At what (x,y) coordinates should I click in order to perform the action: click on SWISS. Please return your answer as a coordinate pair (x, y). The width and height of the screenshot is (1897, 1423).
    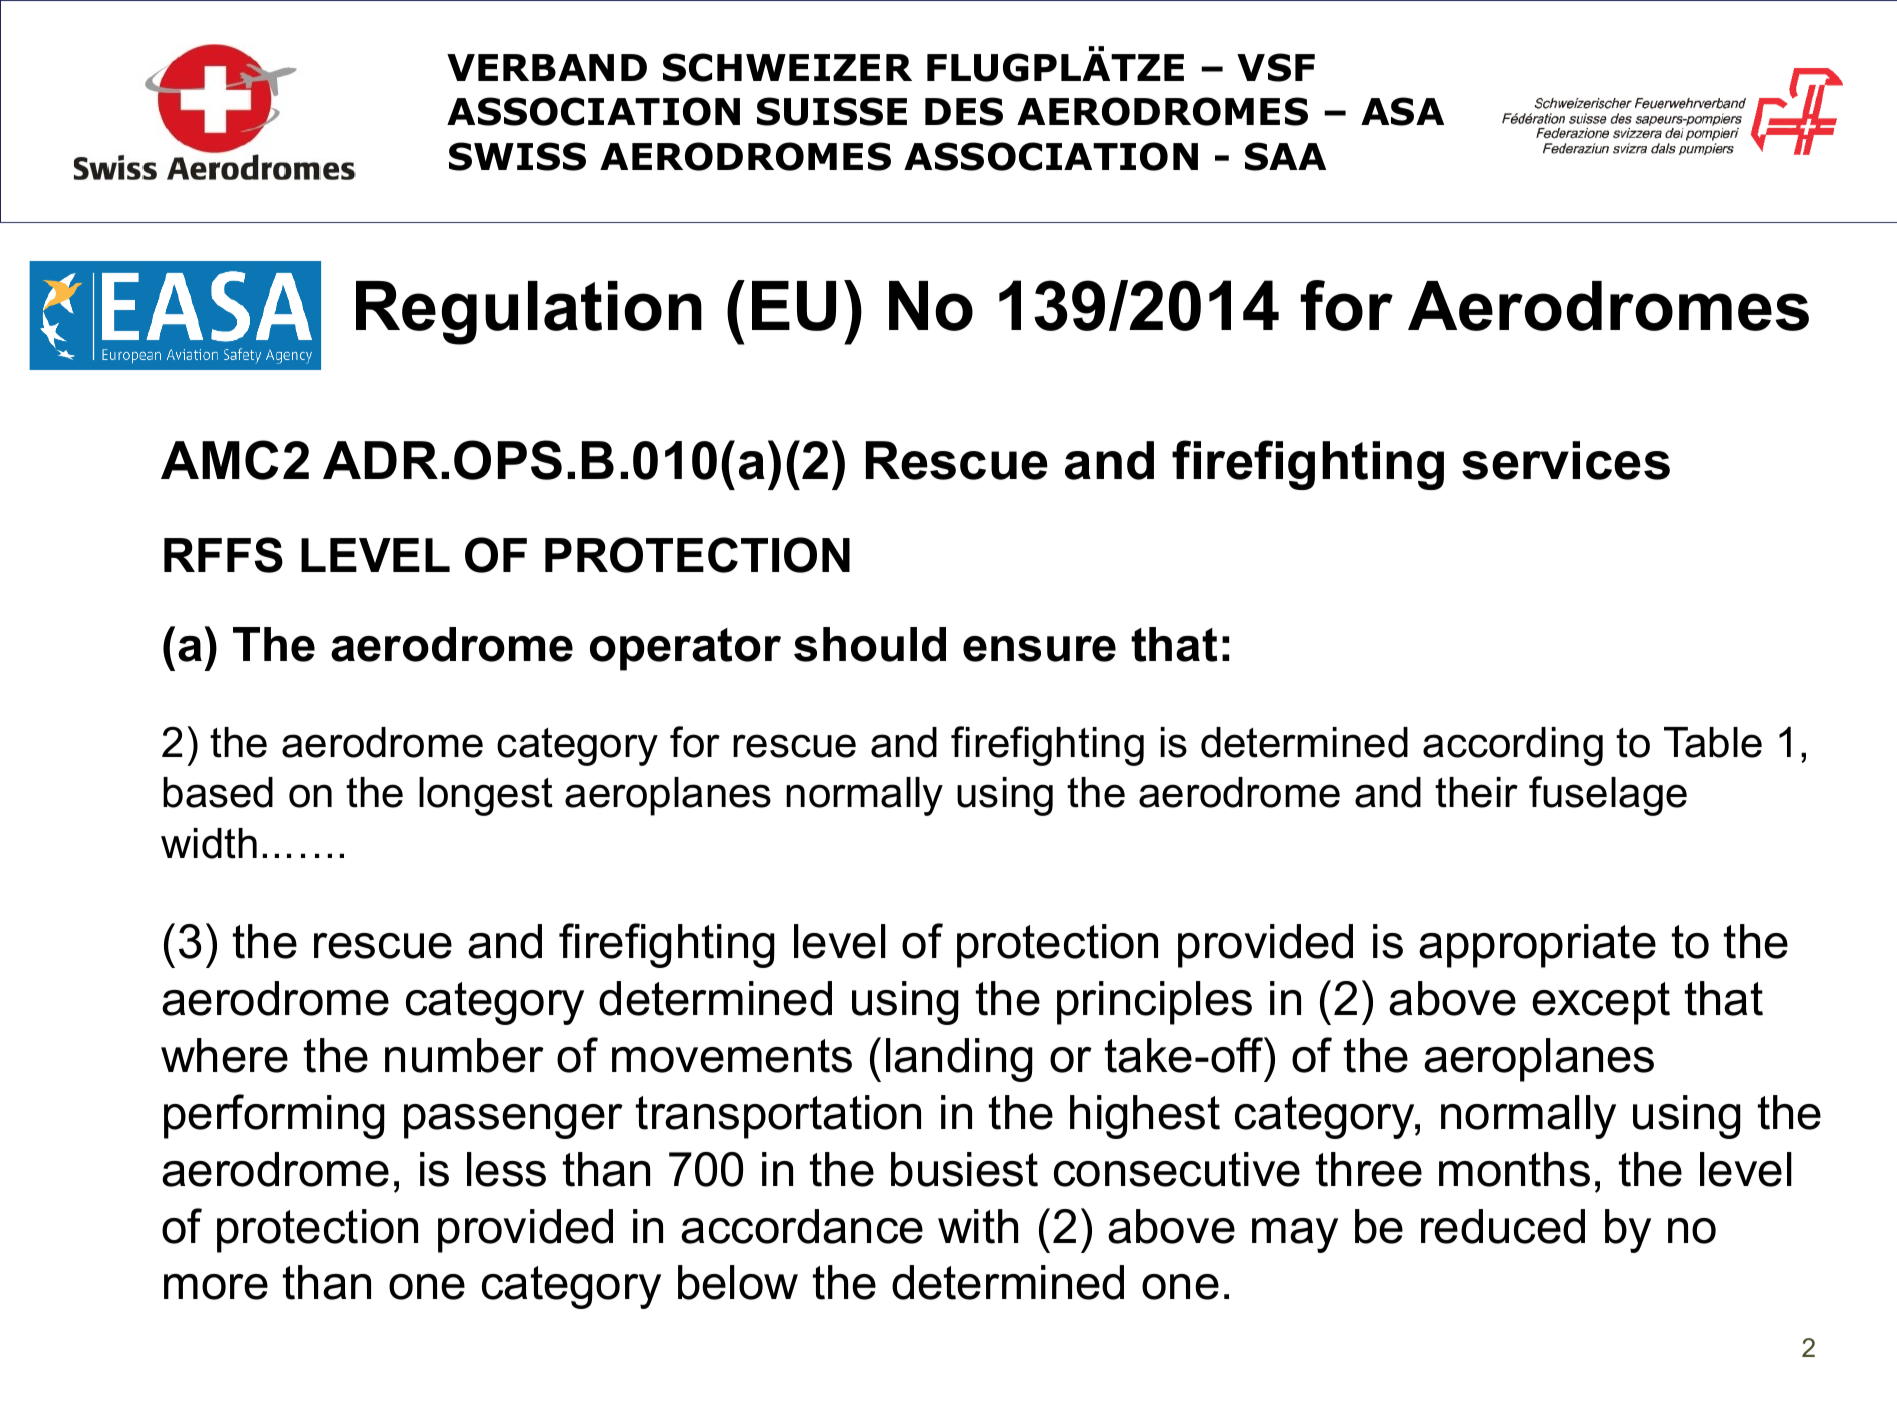
    Looking at the image, I should click on (517, 156).
